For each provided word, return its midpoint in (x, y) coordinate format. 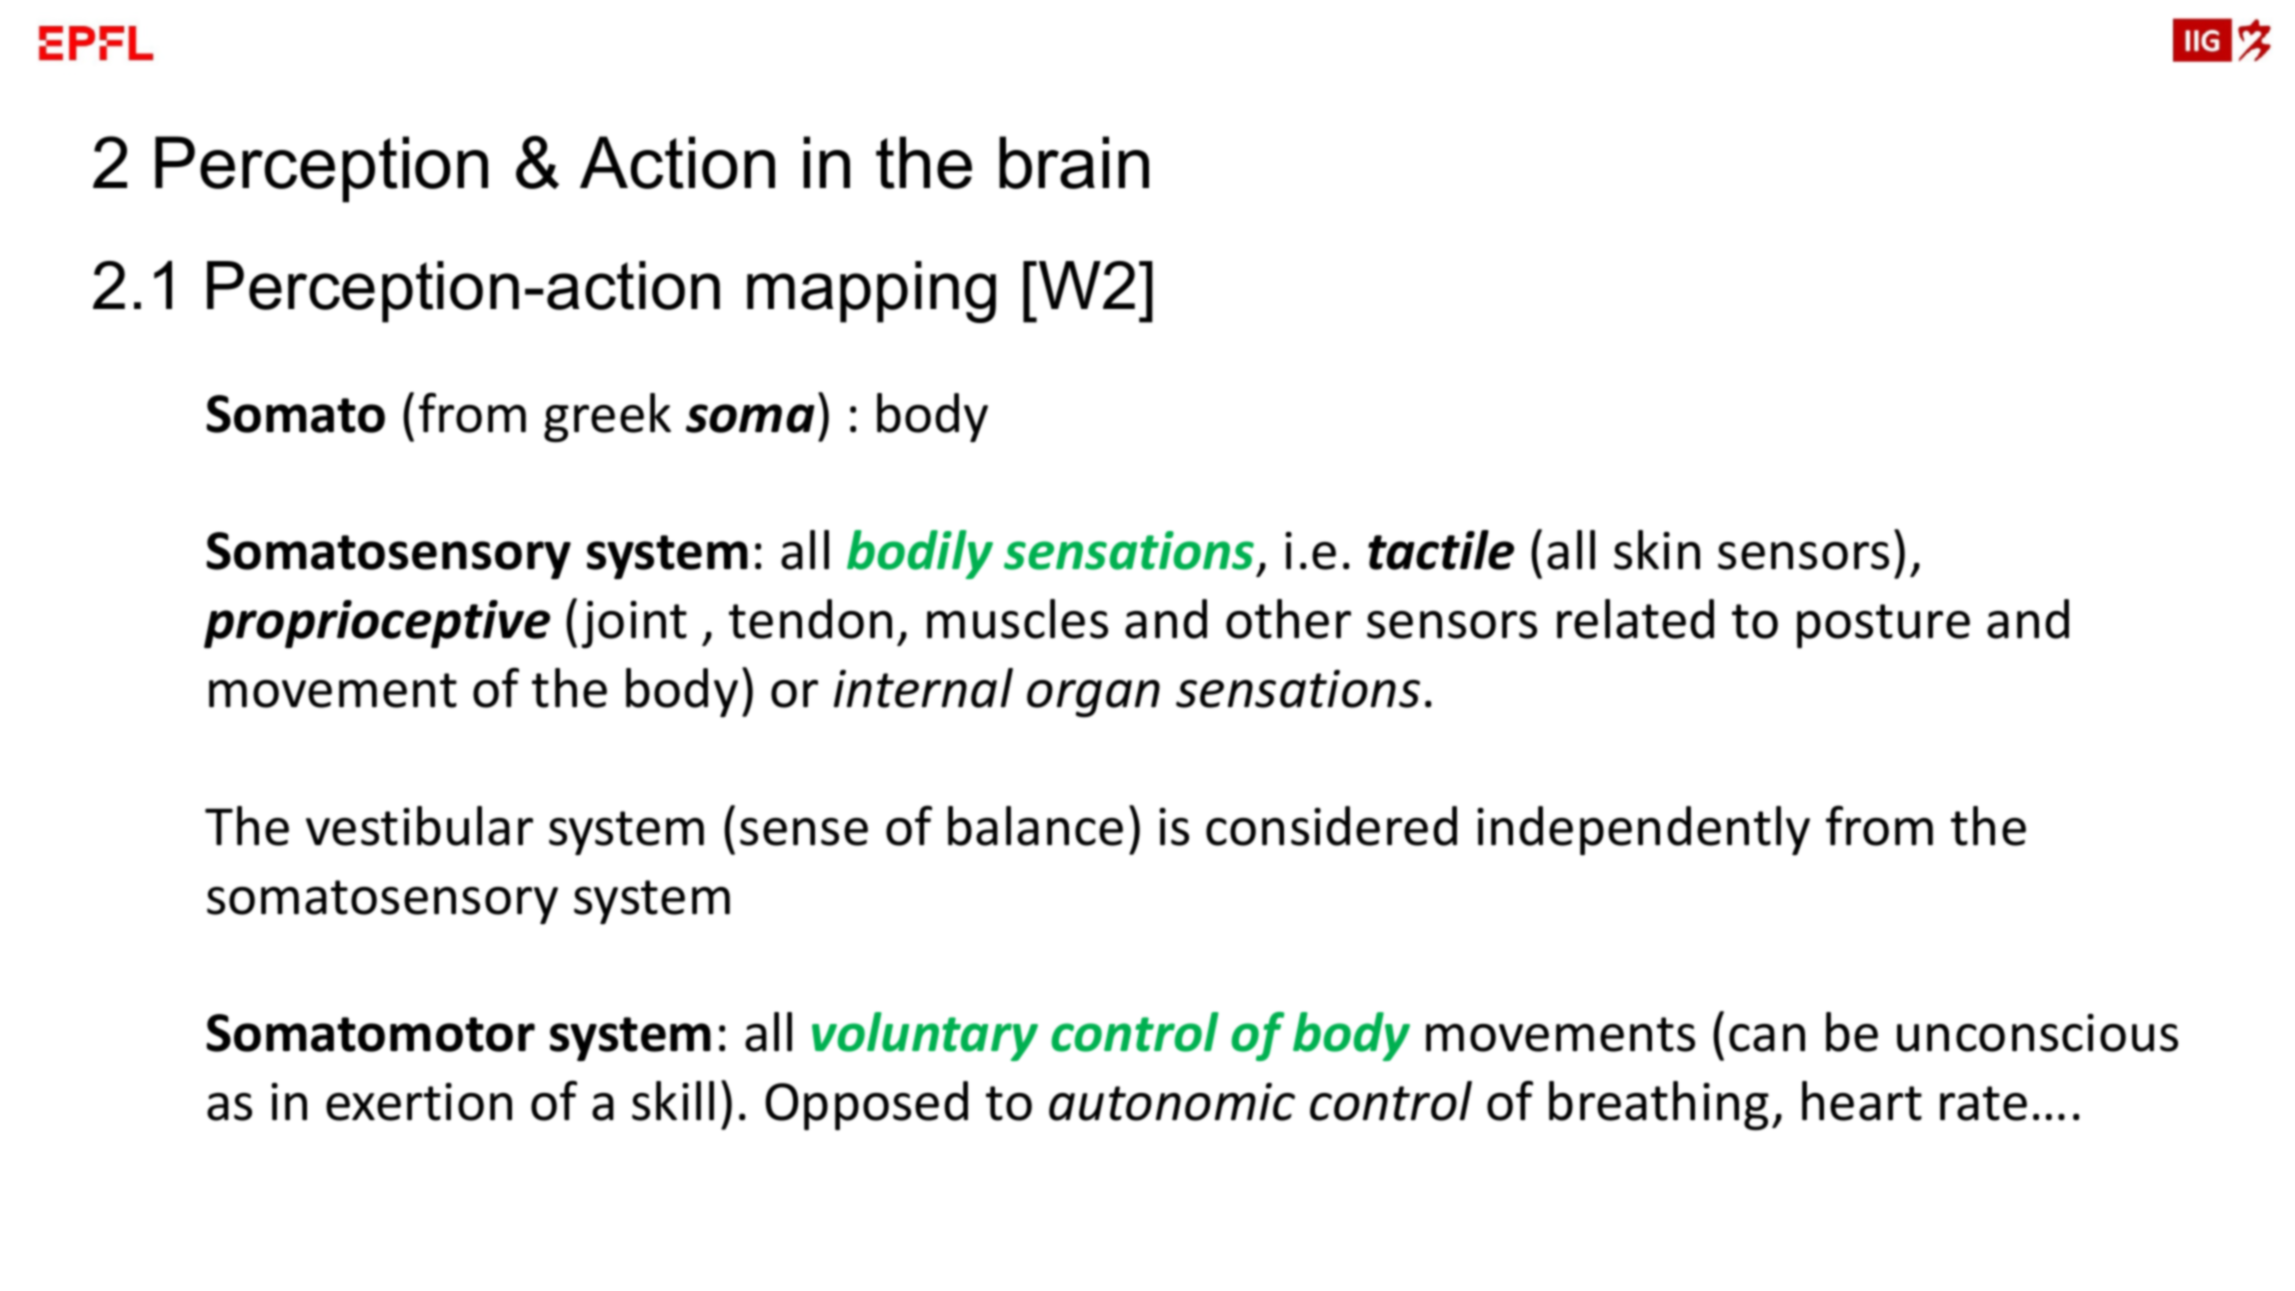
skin (1657, 550)
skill (673, 1101)
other (1288, 619)
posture (1883, 626)
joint (634, 625)
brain (1074, 162)
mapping (871, 292)
